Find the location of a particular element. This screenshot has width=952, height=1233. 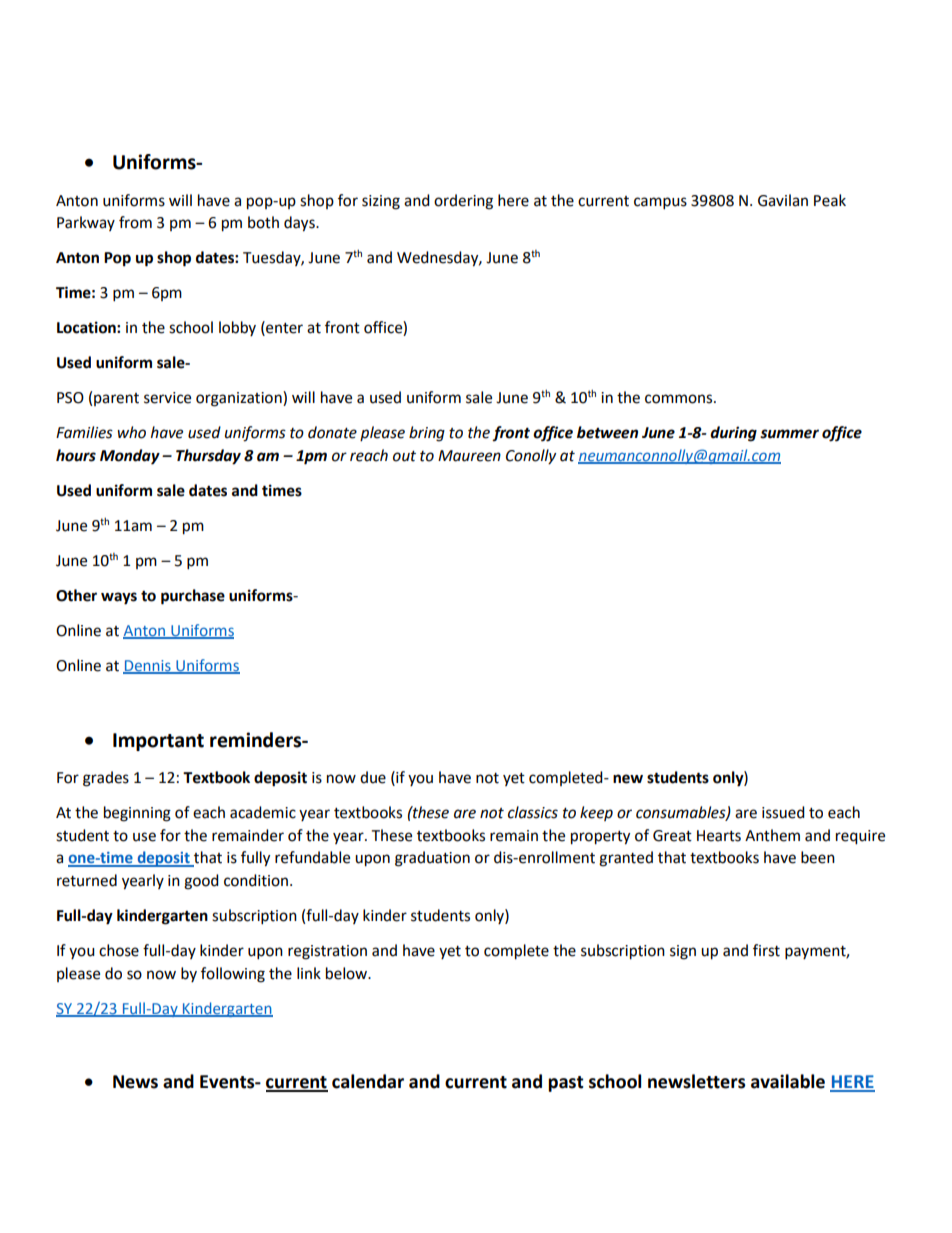

from is located at coordinates (135, 222).
